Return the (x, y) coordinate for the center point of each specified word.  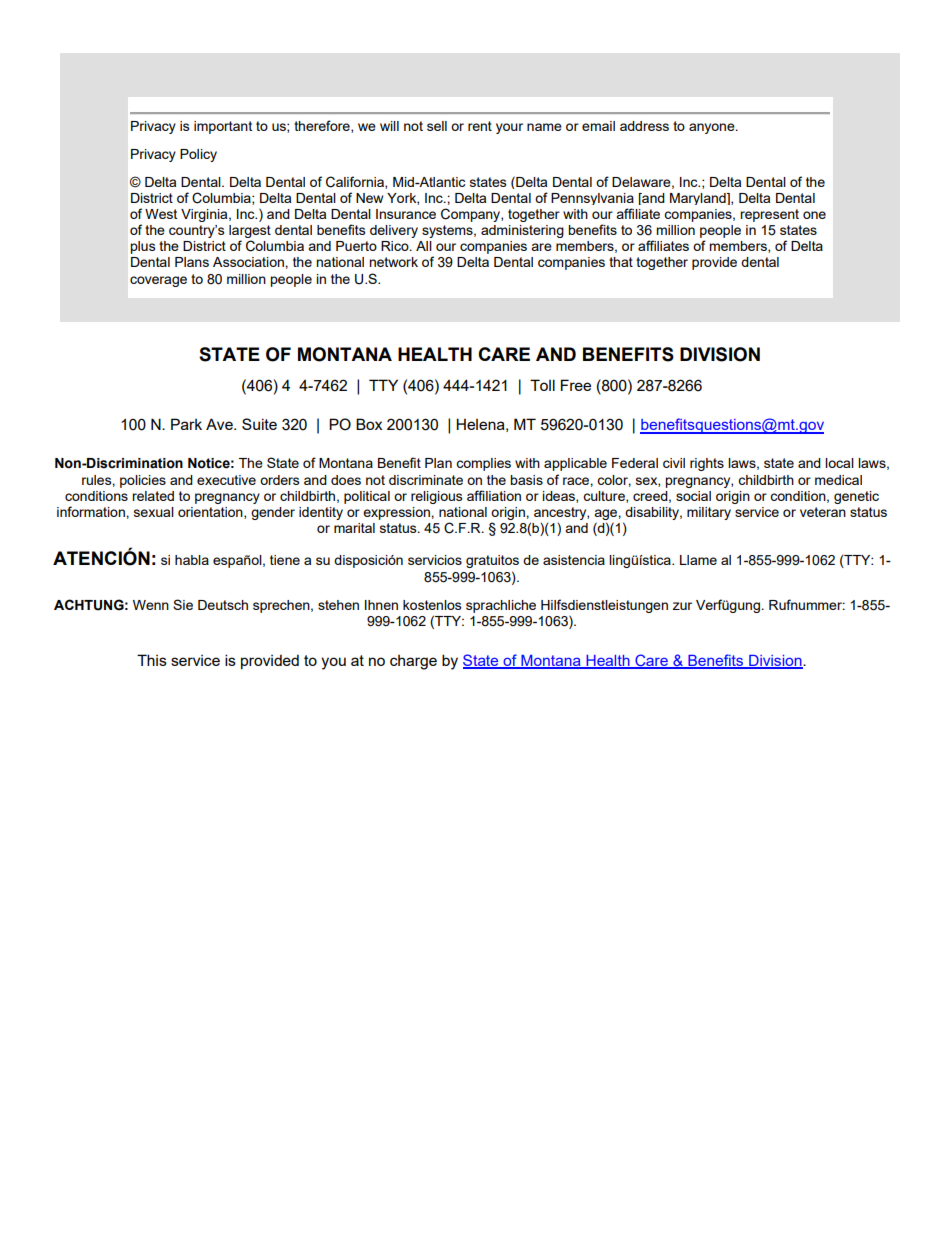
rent (480, 126)
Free (576, 385)
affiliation (494, 495)
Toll (542, 385)
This (152, 660)
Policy (198, 155)
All (424, 246)
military (709, 513)
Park (186, 424)
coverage (158, 281)
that (621, 262)
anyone (713, 128)
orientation (211, 513)
